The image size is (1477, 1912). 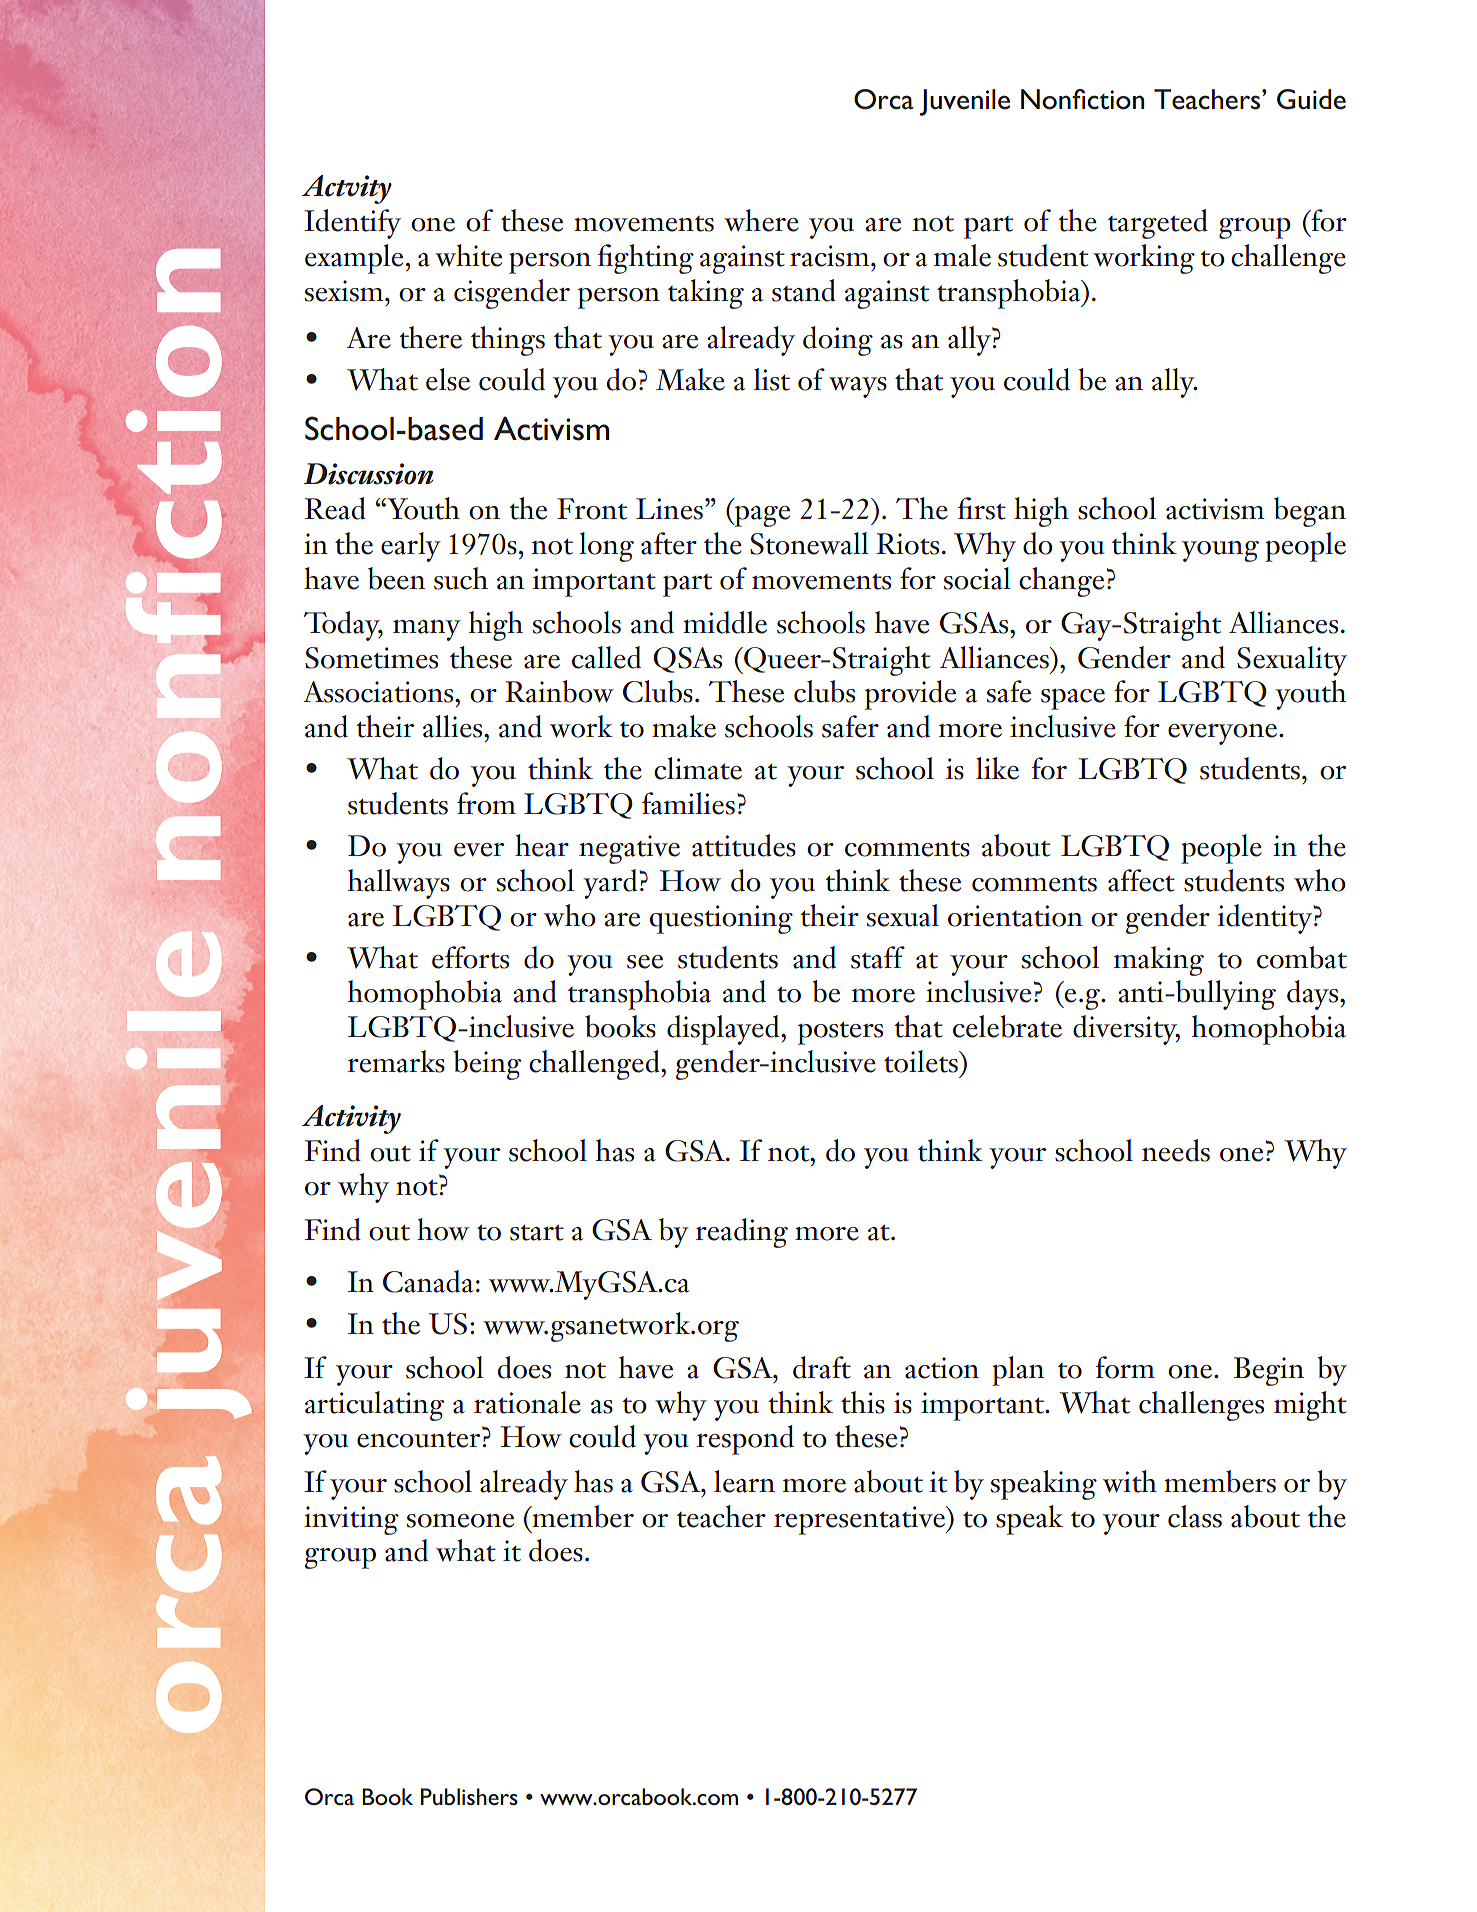 What do you see at coordinates (468, 255) in the screenshot?
I see `white` at bounding box center [468, 255].
